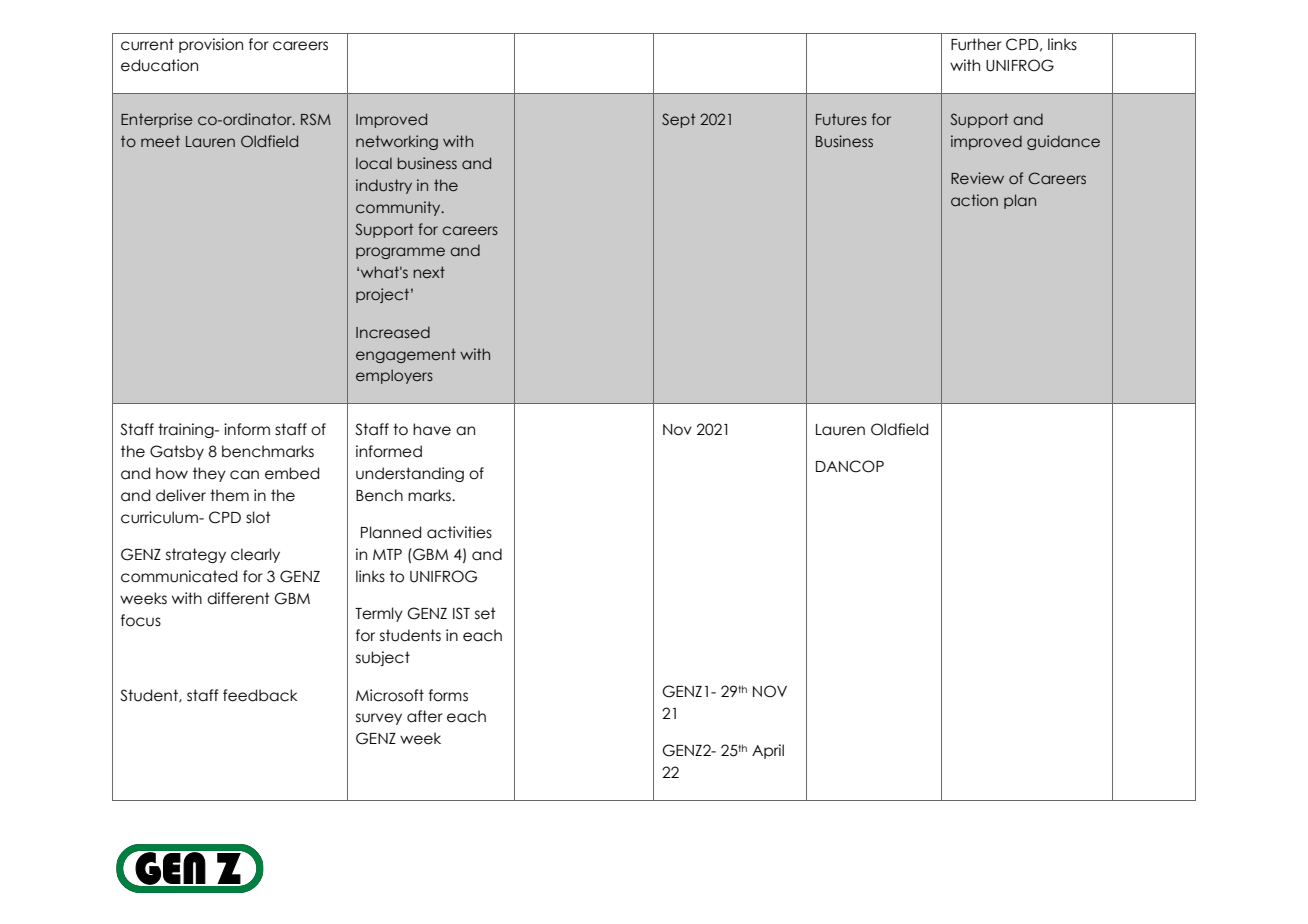 The height and width of the document is (924, 1308). What do you see at coordinates (459, 532) in the document?
I see `activities` at bounding box center [459, 532].
